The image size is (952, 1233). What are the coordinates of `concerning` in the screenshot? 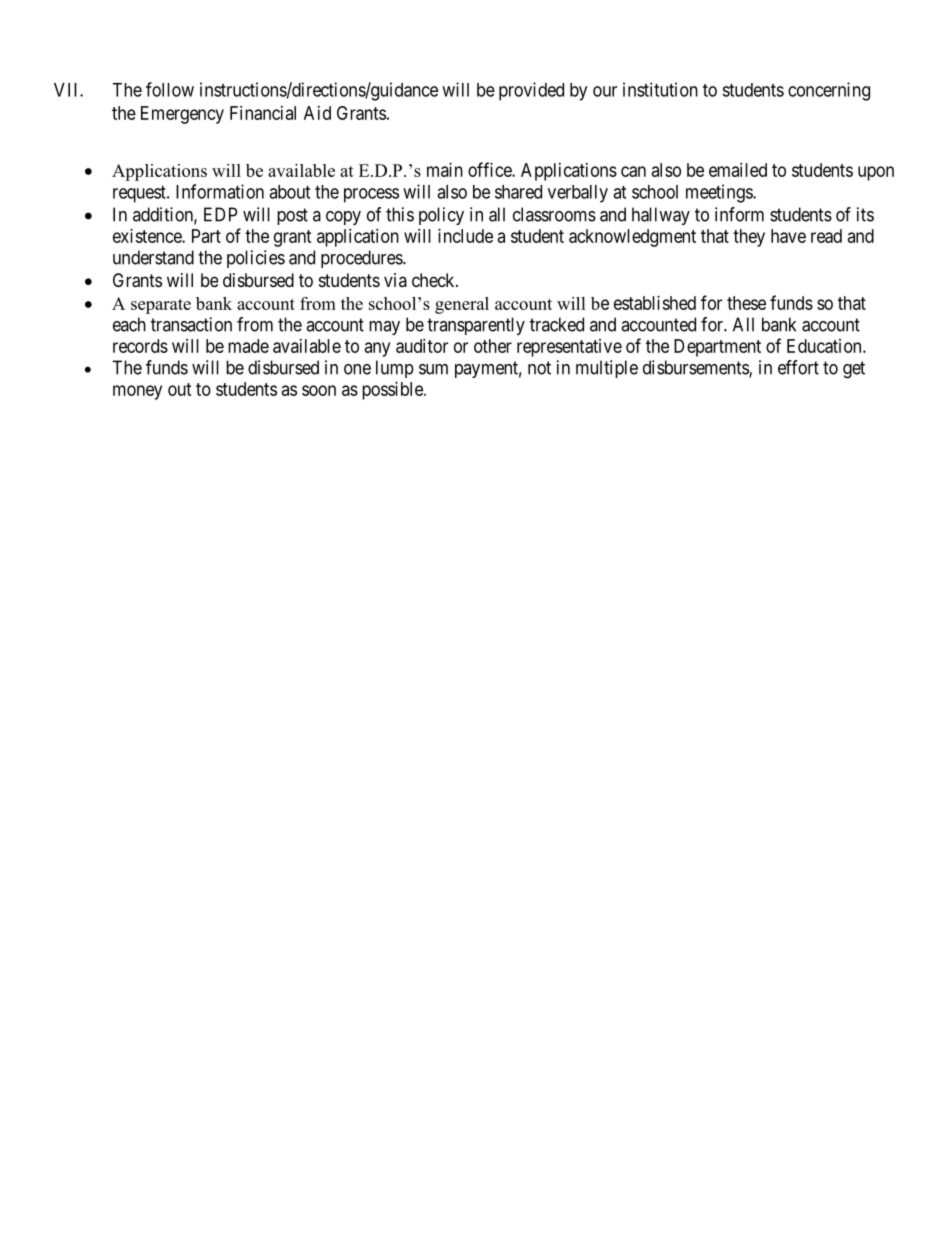 It's located at (829, 91).
